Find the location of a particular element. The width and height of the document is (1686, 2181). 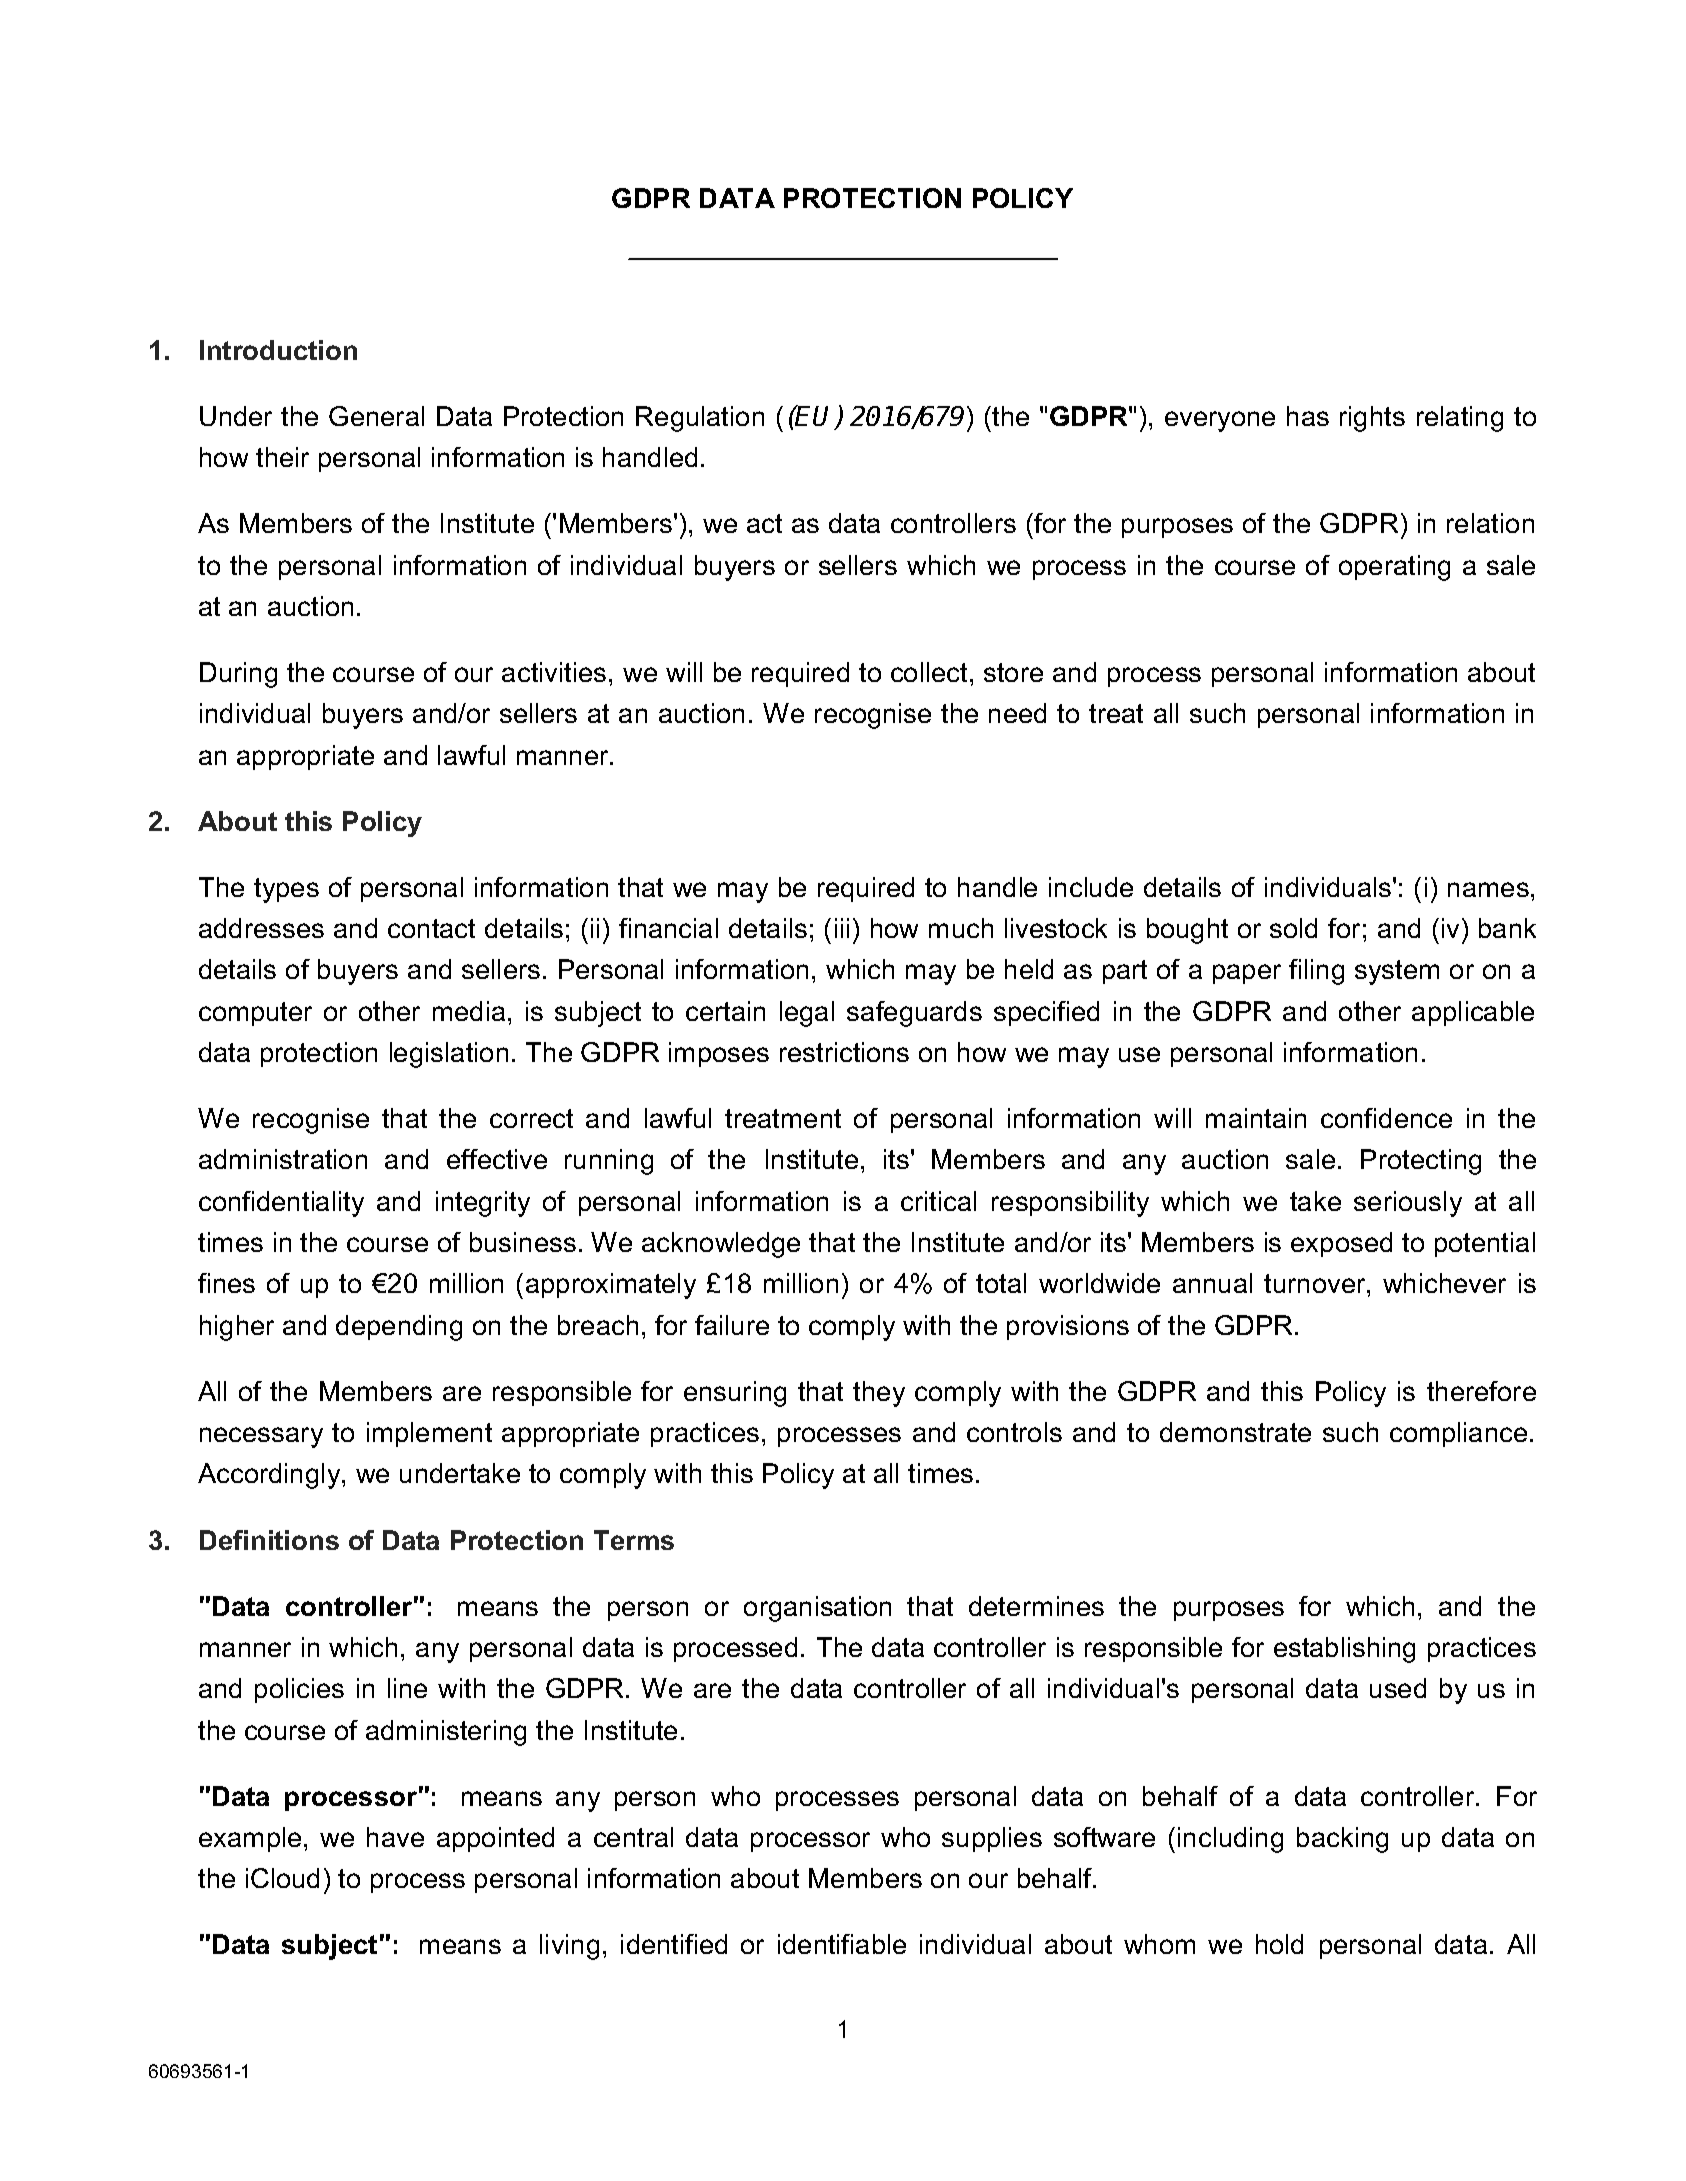

General is located at coordinates (376, 416).
